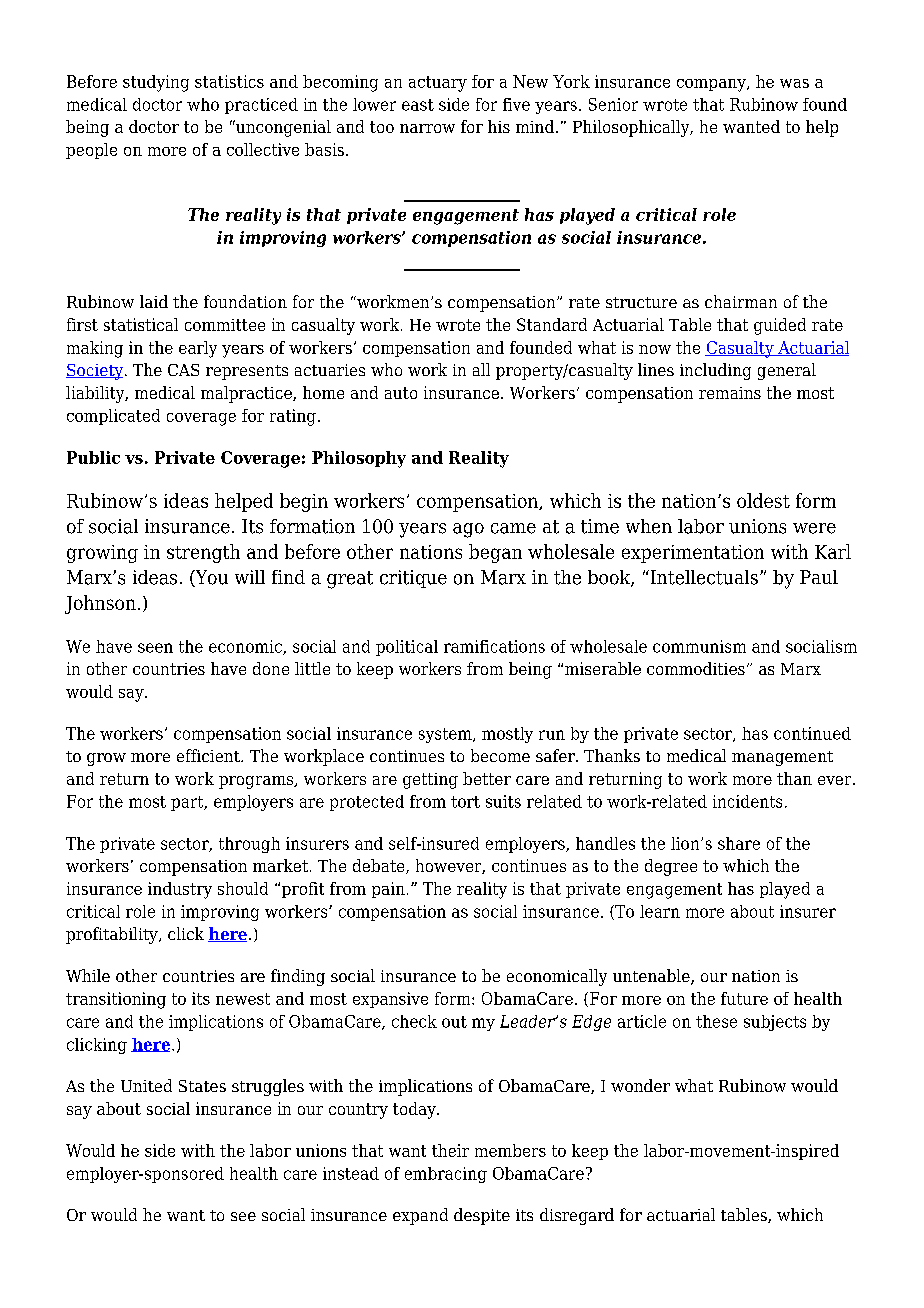 The height and width of the screenshot is (1308, 924). I want to click on communism, so click(699, 646).
